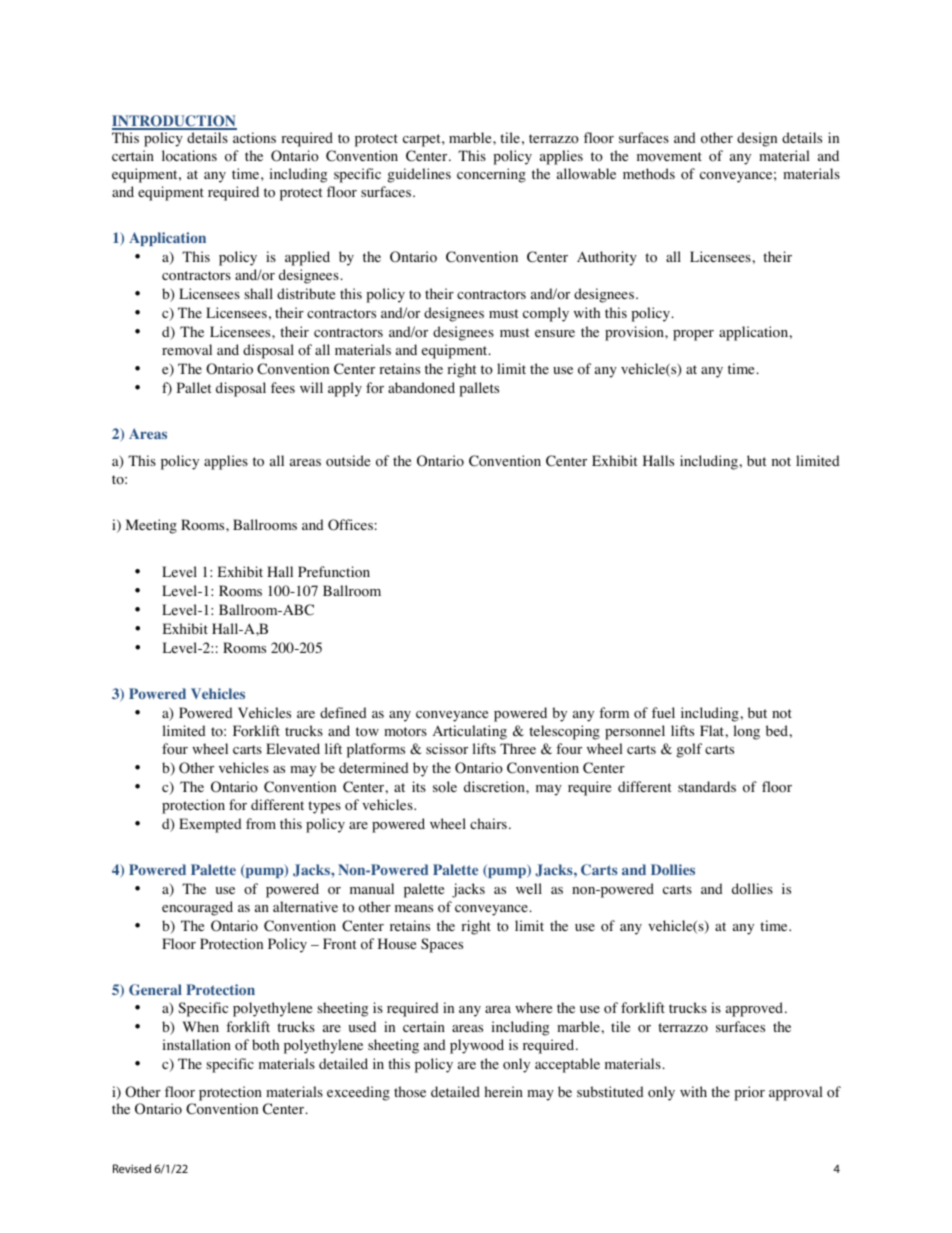 This screenshot has width=952, height=1233. I want to click on chairs, so click(488, 823).
